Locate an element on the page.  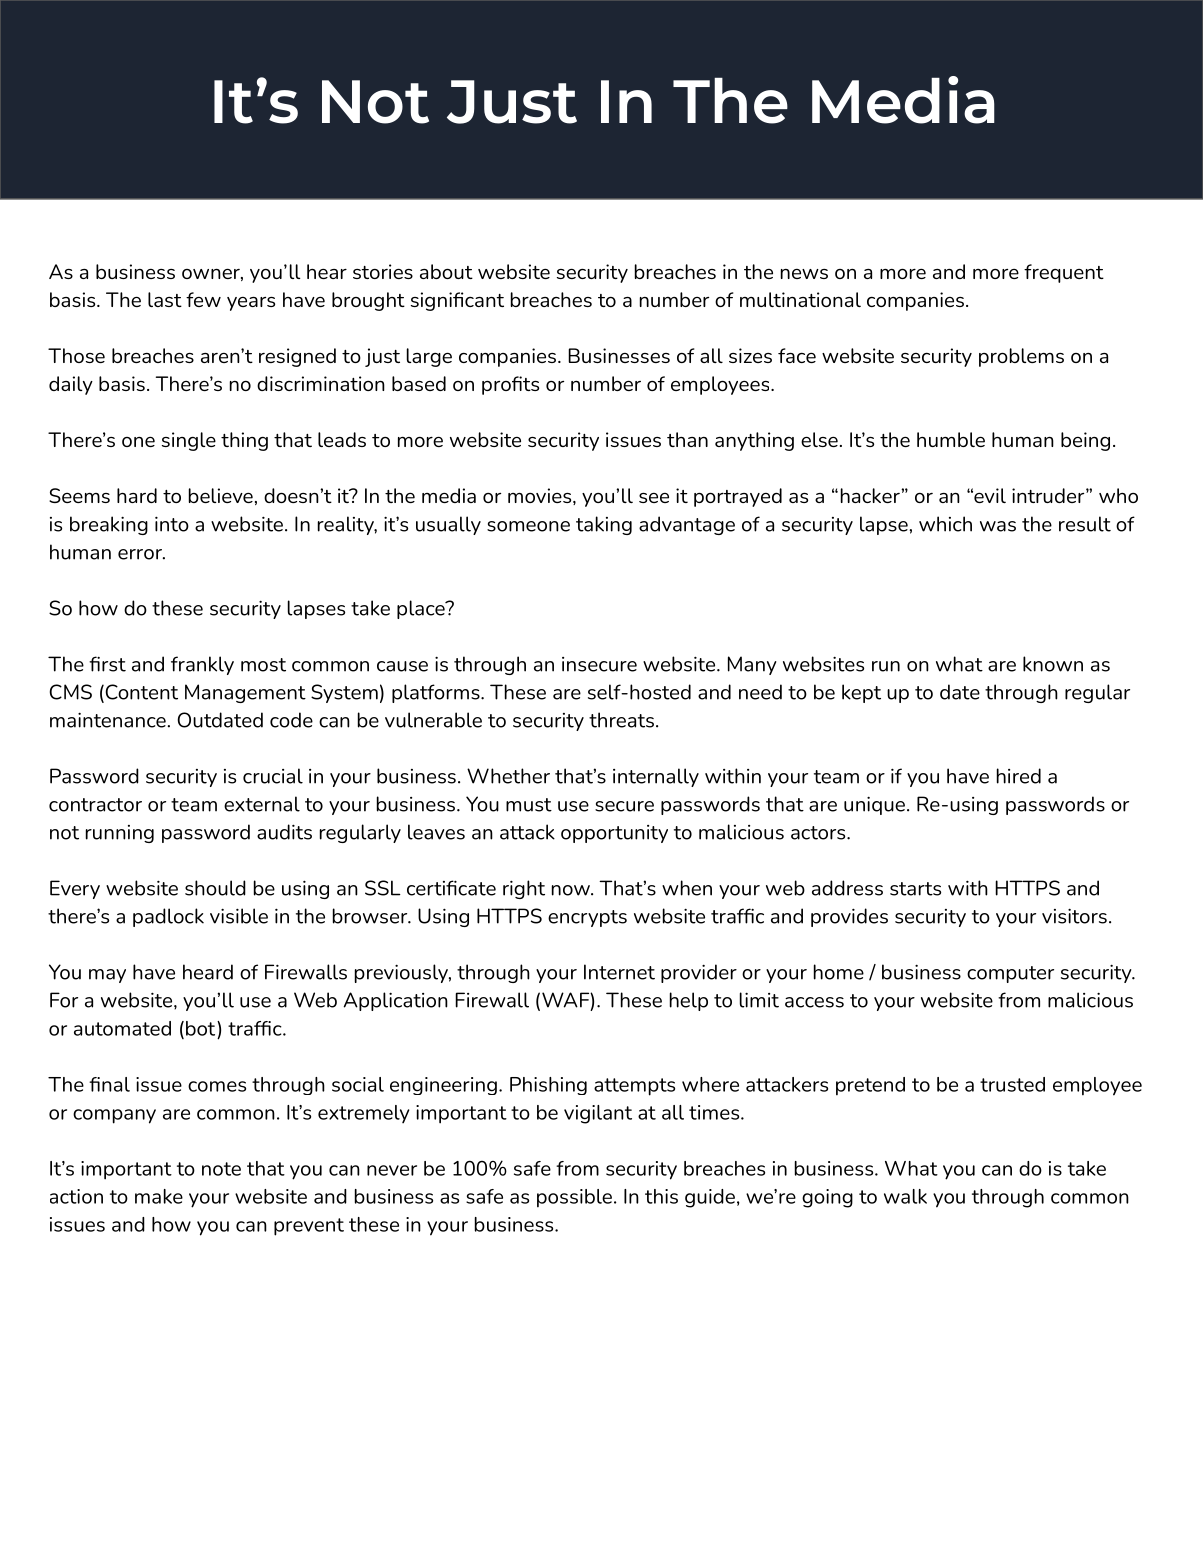
frankly is located at coordinates (202, 665).
